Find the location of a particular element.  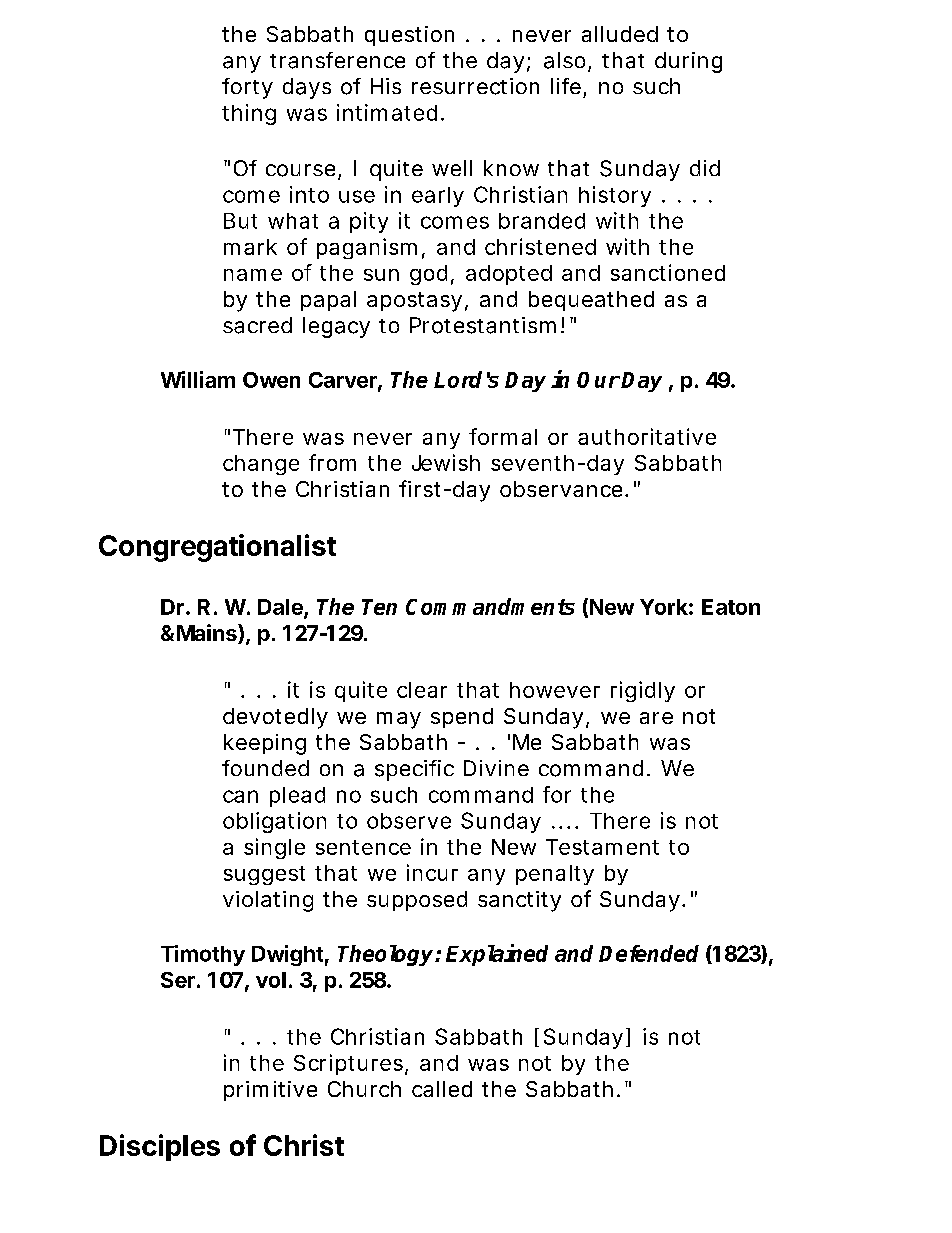

during is located at coordinates (688, 62).
